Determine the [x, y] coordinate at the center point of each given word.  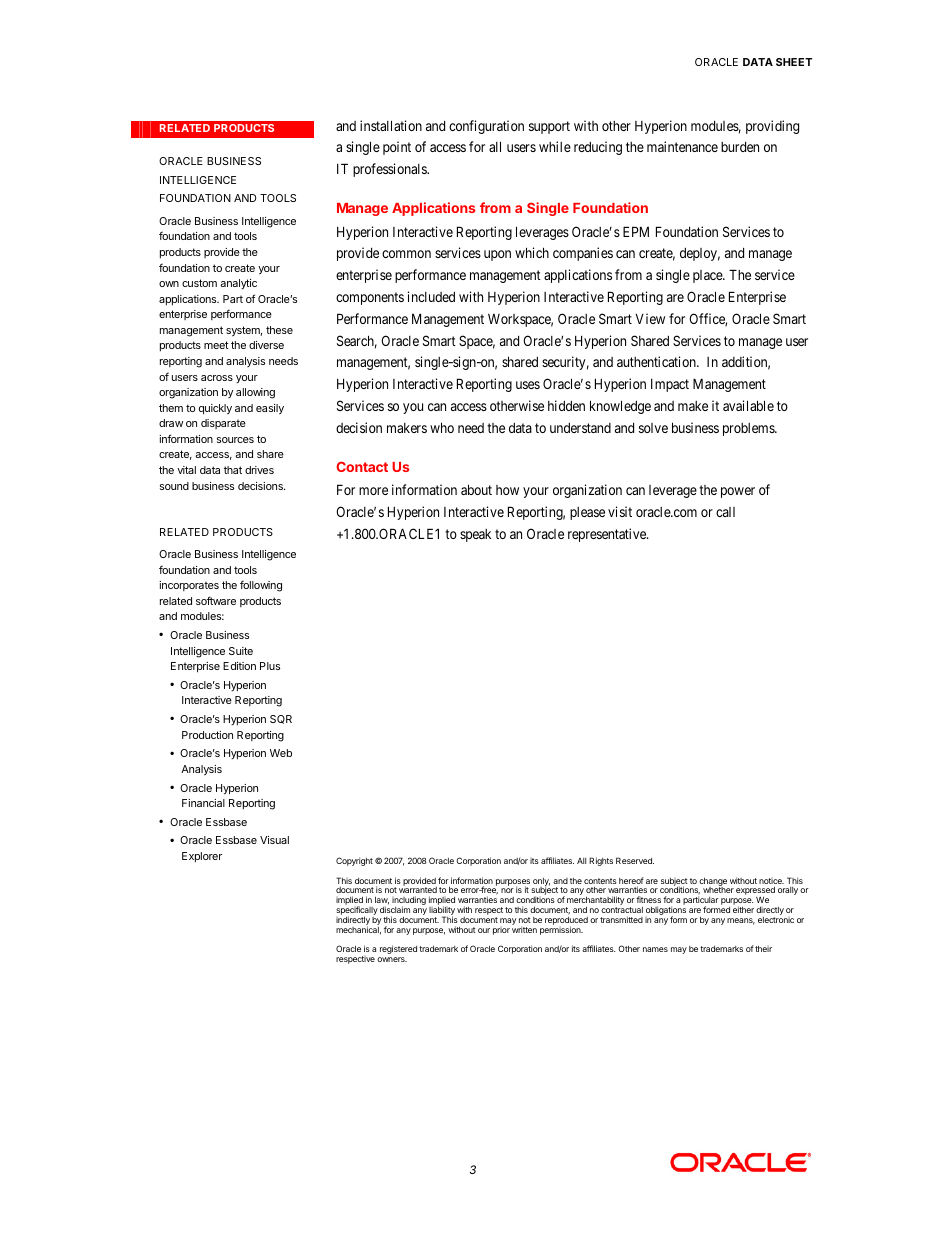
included [431, 296]
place [708, 276]
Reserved [635, 860]
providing [772, 127]
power [738, 492]
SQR [281, 719]
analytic [238, 284]
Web [281, 753]
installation [391, 125]
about [476, 489]
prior [501, 931]
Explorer [202, 857]
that [233, 470]
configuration [486, 127]
